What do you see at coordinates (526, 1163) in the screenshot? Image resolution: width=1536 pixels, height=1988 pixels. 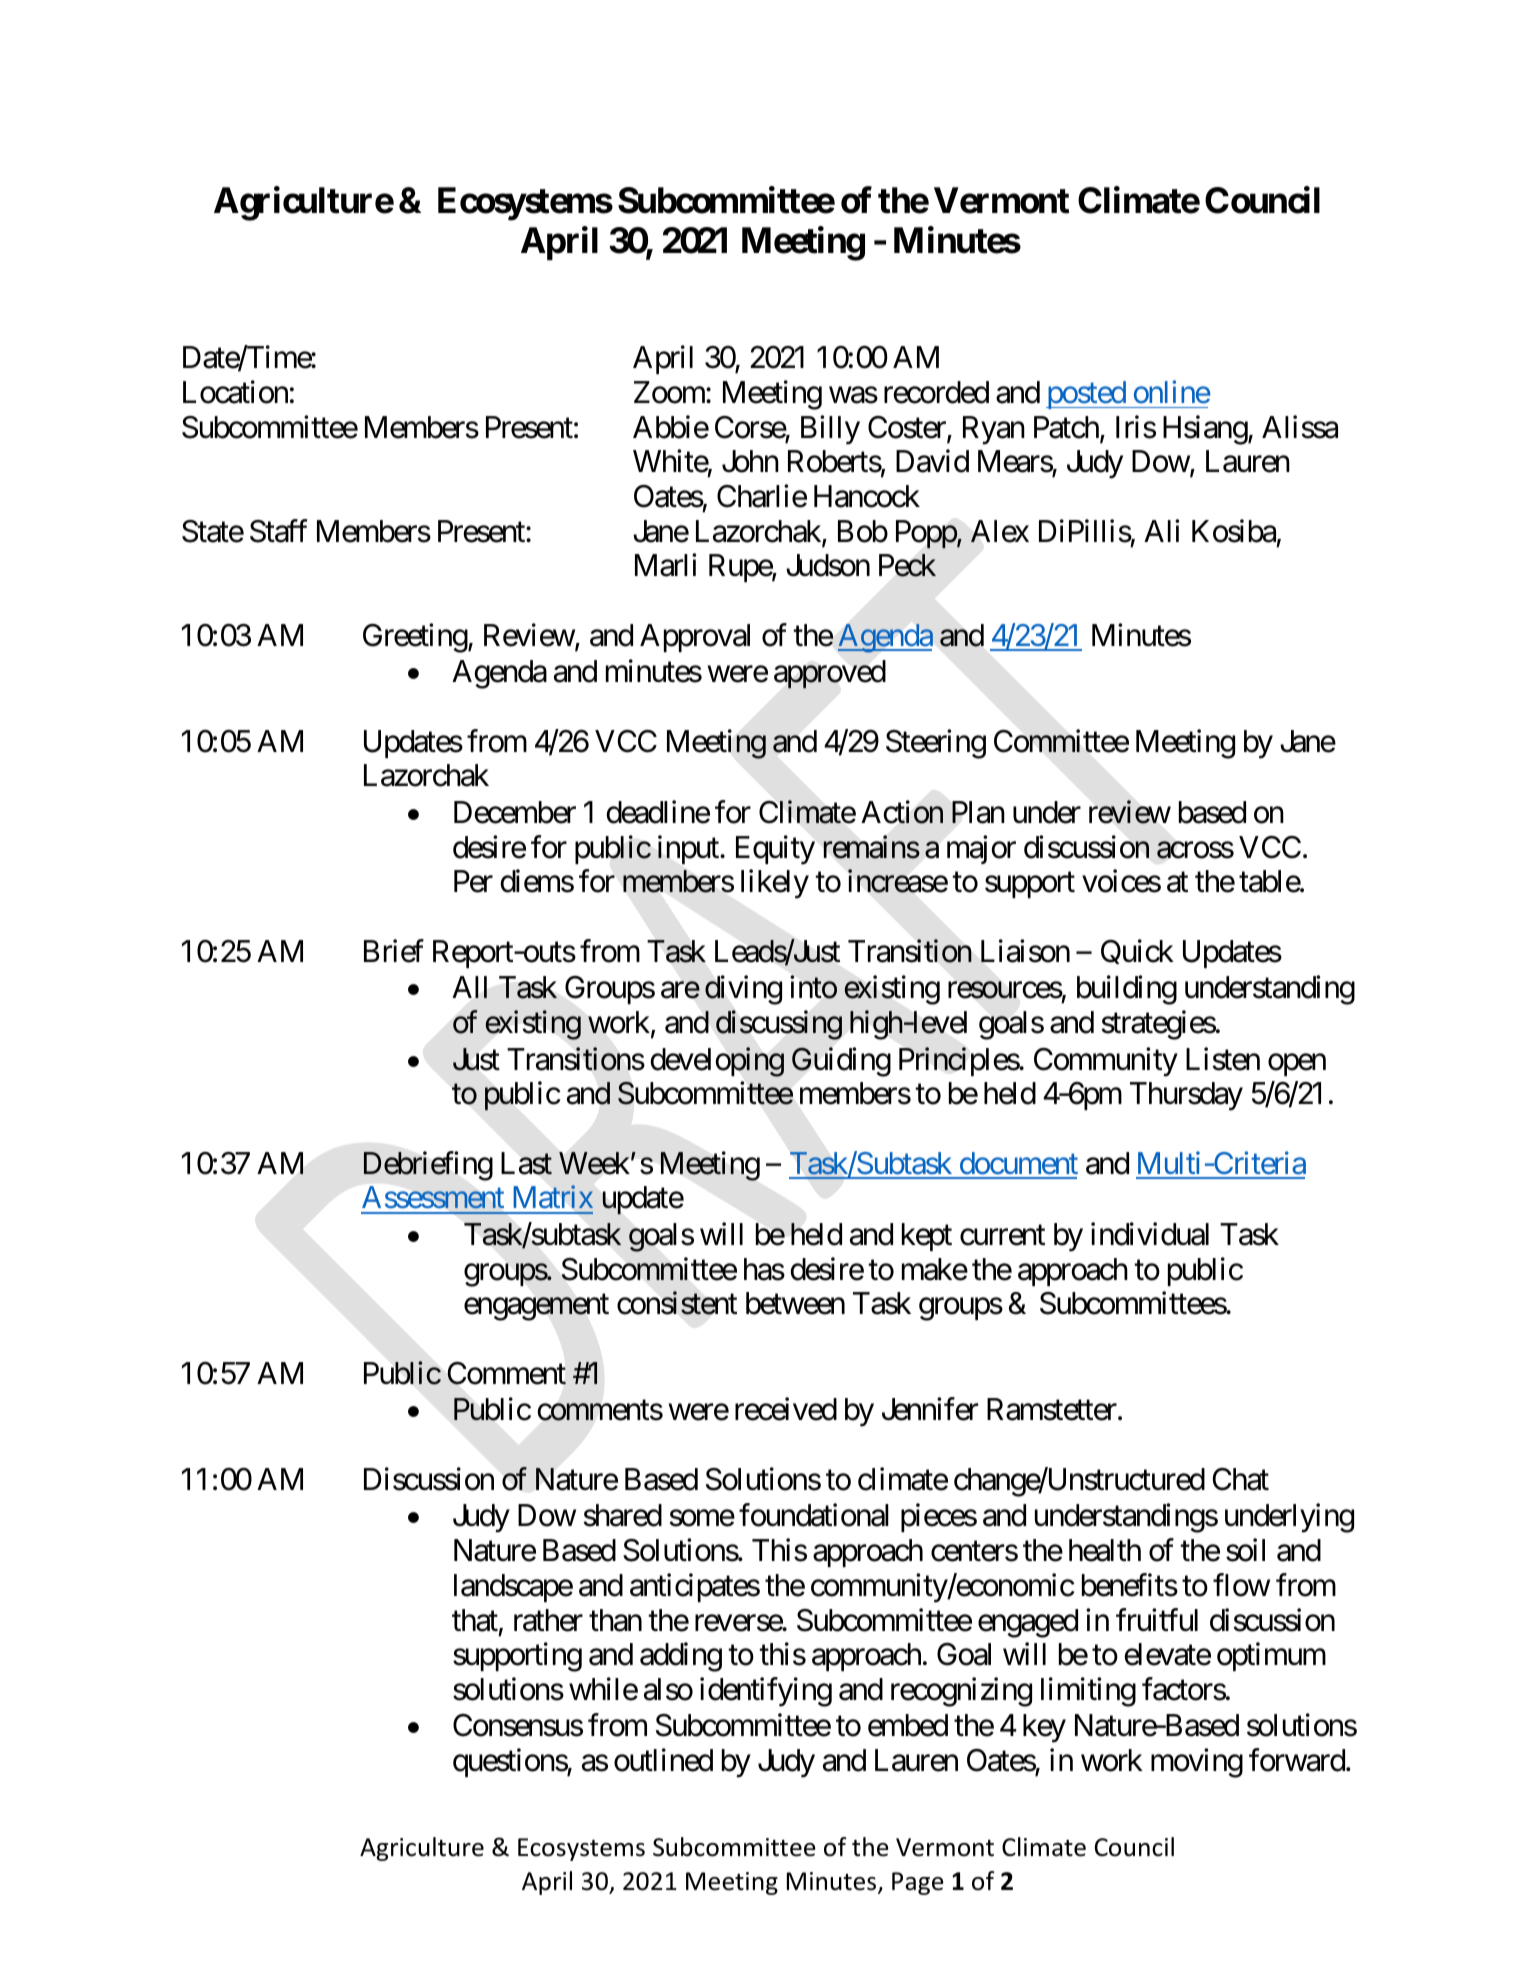 I see `Last` at bounding box center [526, 1163].
